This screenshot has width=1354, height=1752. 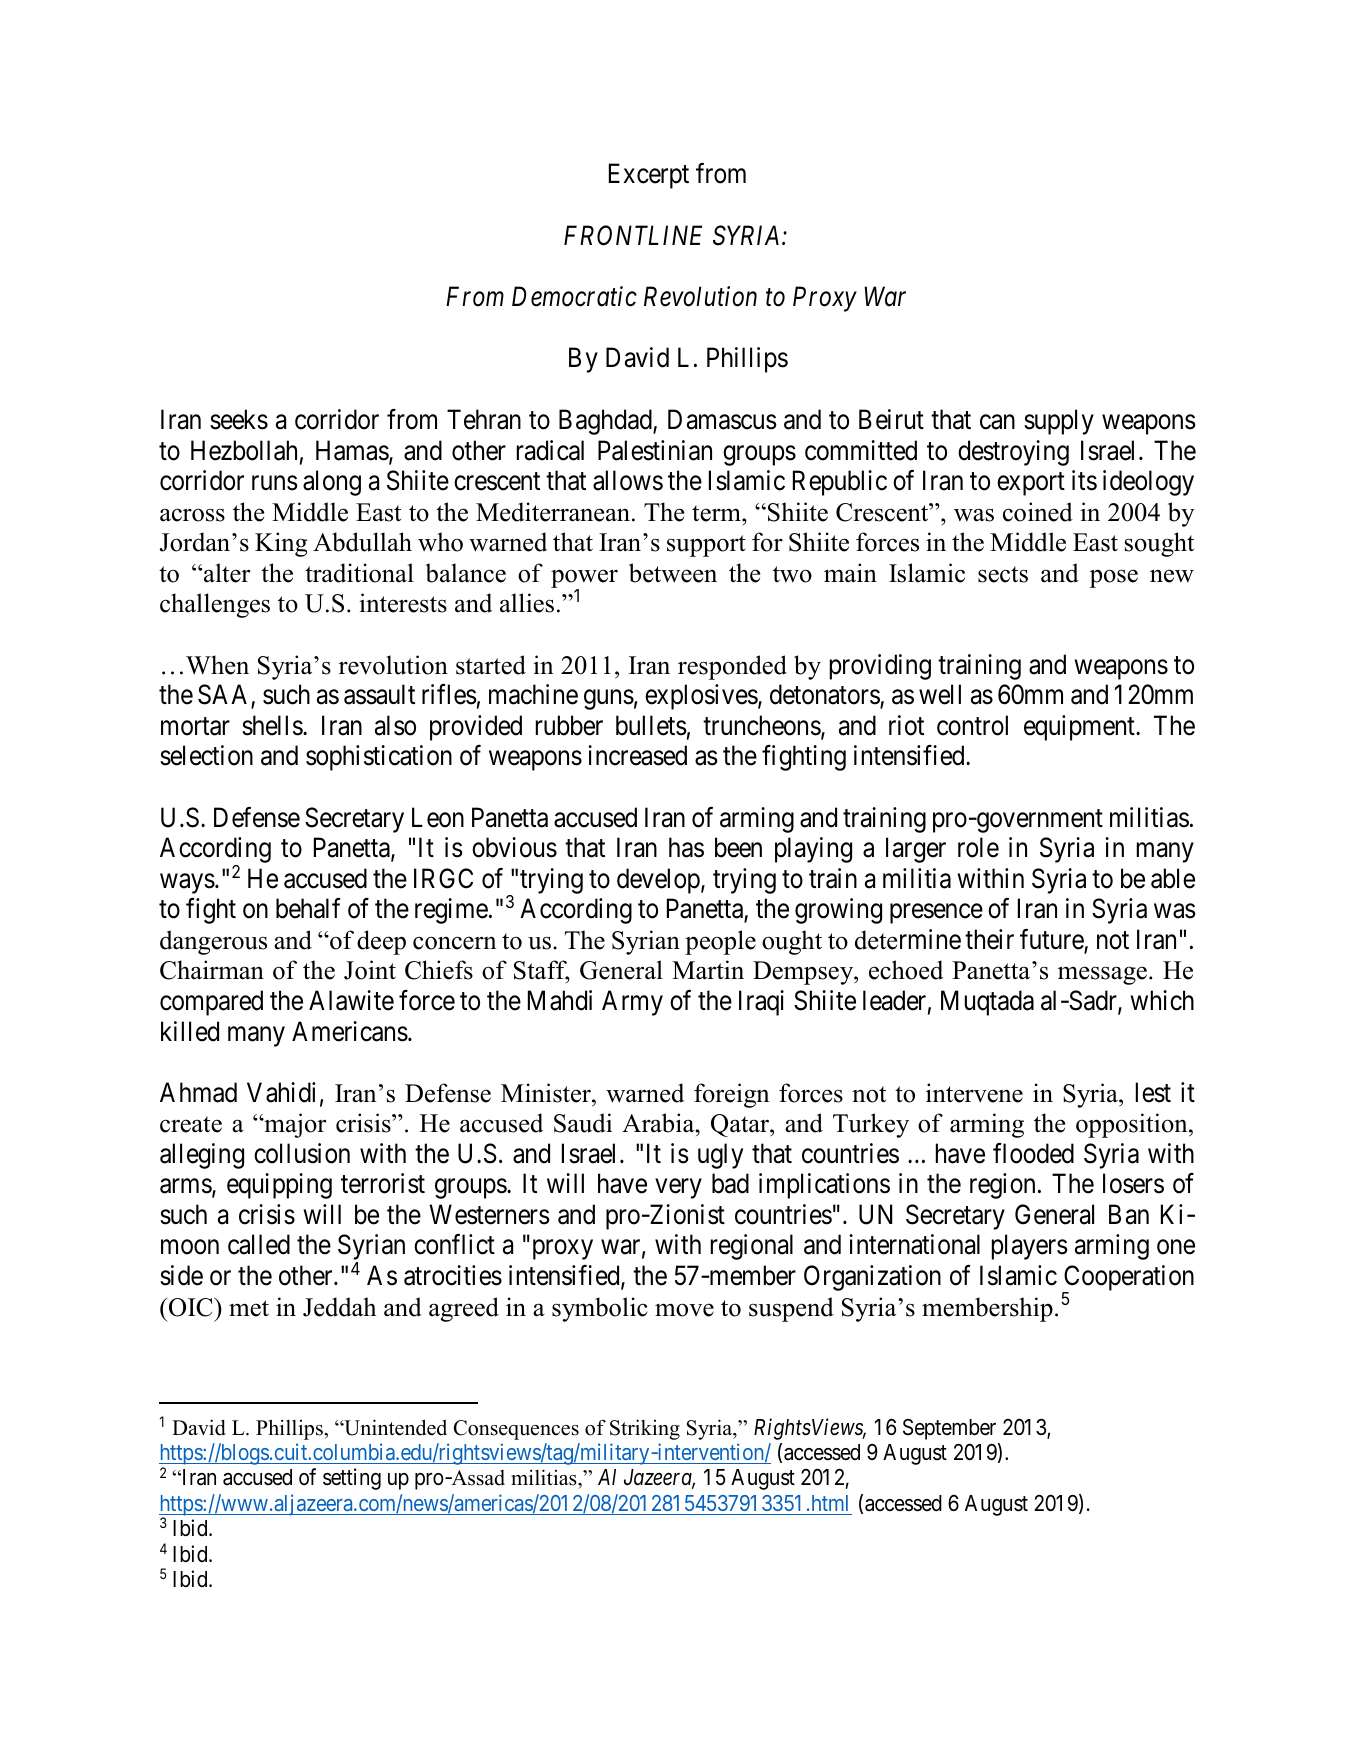 I want to click on pose, so click(x=1114, y=578).
